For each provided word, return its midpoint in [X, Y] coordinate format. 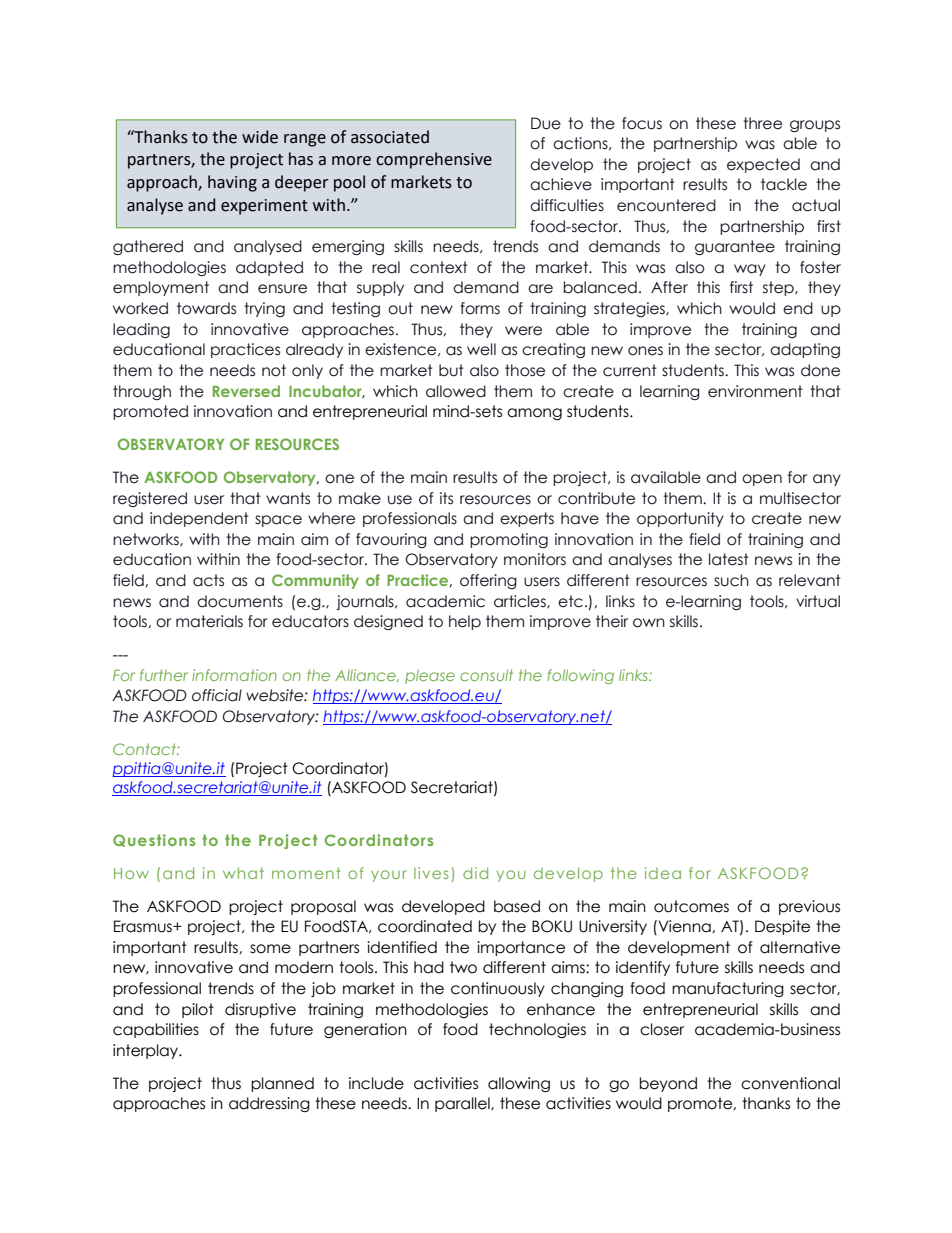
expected [763, 165]
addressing [269, 1104]
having [232, 183]
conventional [790, 1083]
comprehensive [434, 160]
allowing [519, 1084]
